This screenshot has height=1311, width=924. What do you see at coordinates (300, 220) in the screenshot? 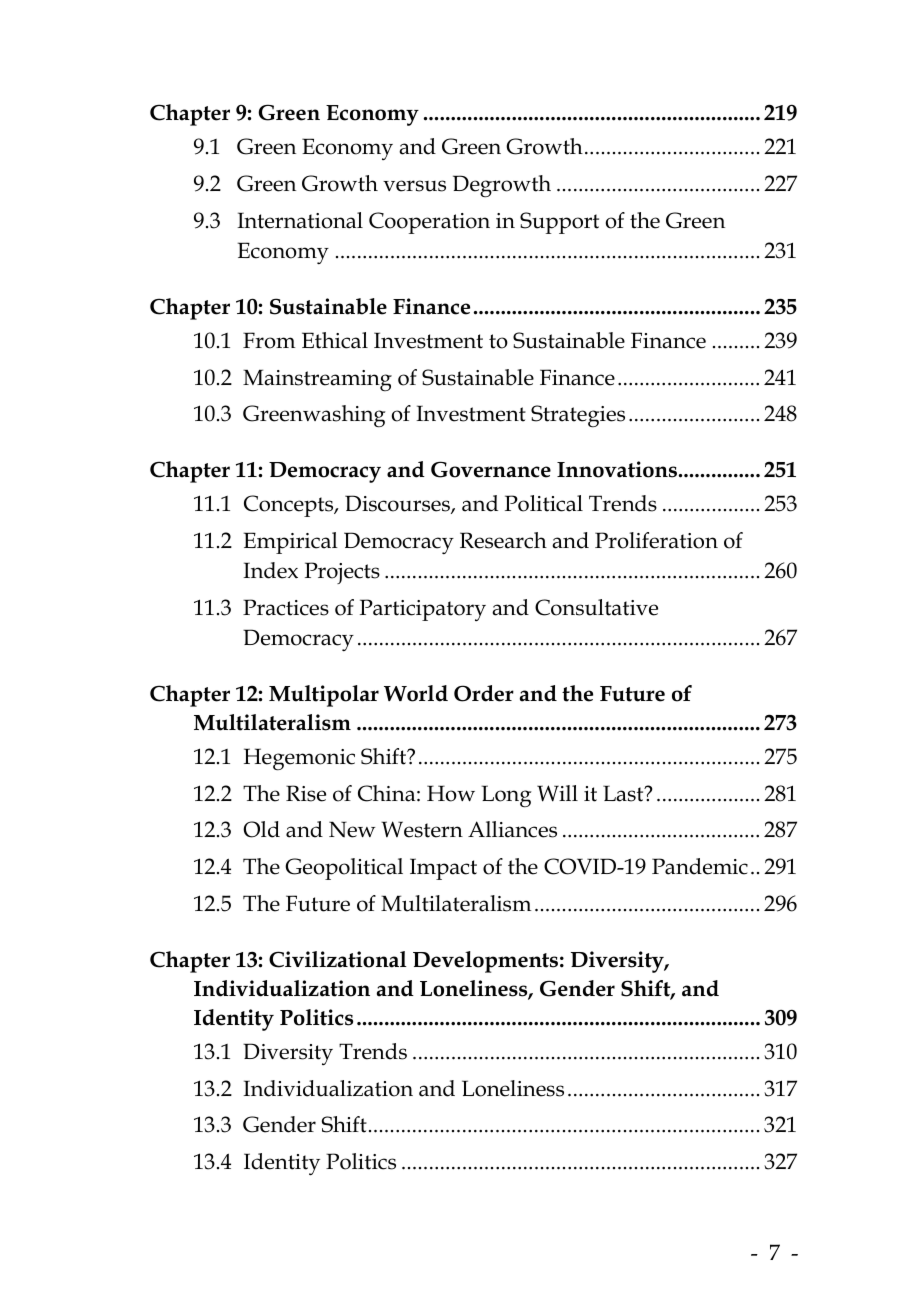
I see `International` at bounding box center [300, 220].
